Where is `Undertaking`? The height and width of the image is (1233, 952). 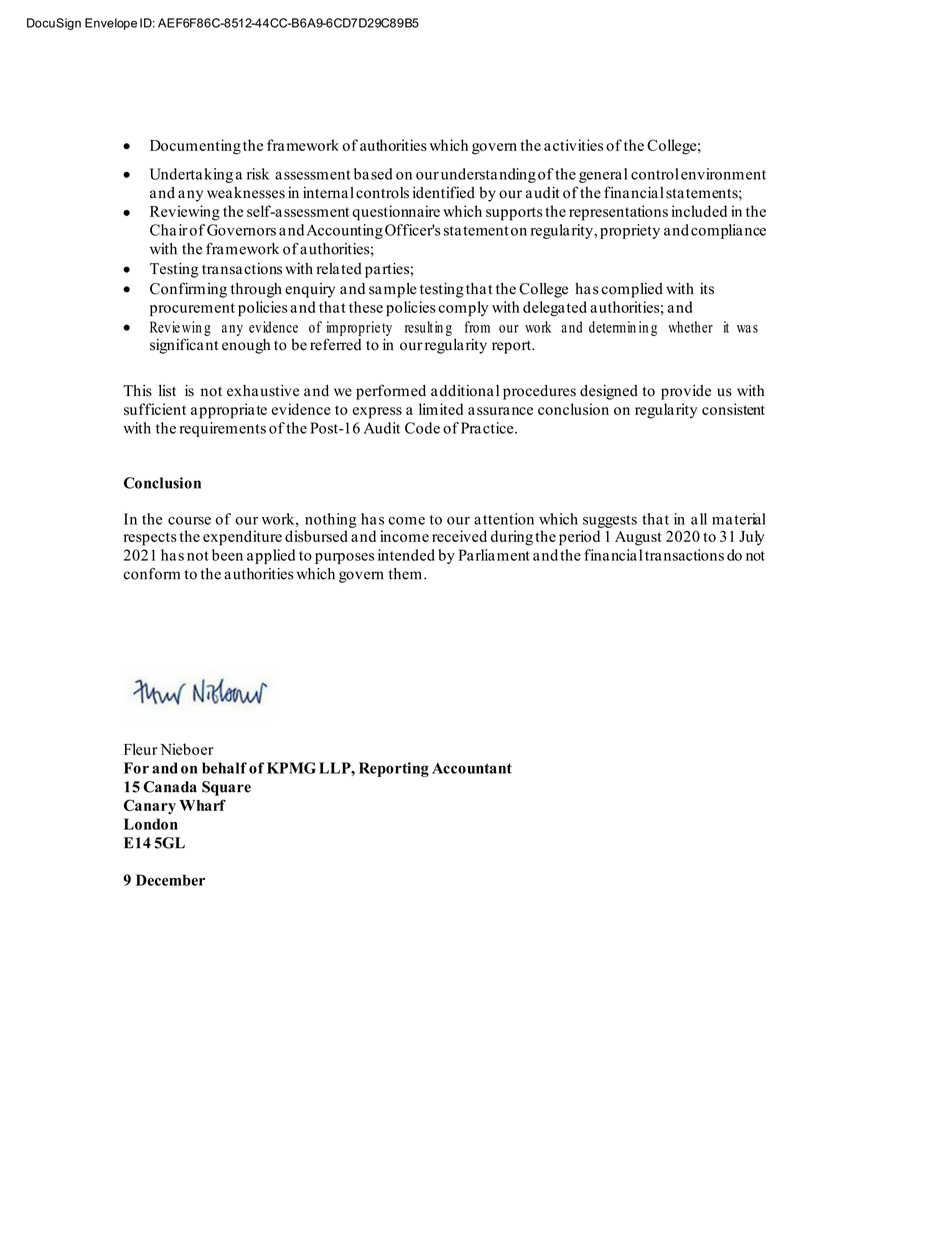 Undertaking is located at coordinates (191, 175).
